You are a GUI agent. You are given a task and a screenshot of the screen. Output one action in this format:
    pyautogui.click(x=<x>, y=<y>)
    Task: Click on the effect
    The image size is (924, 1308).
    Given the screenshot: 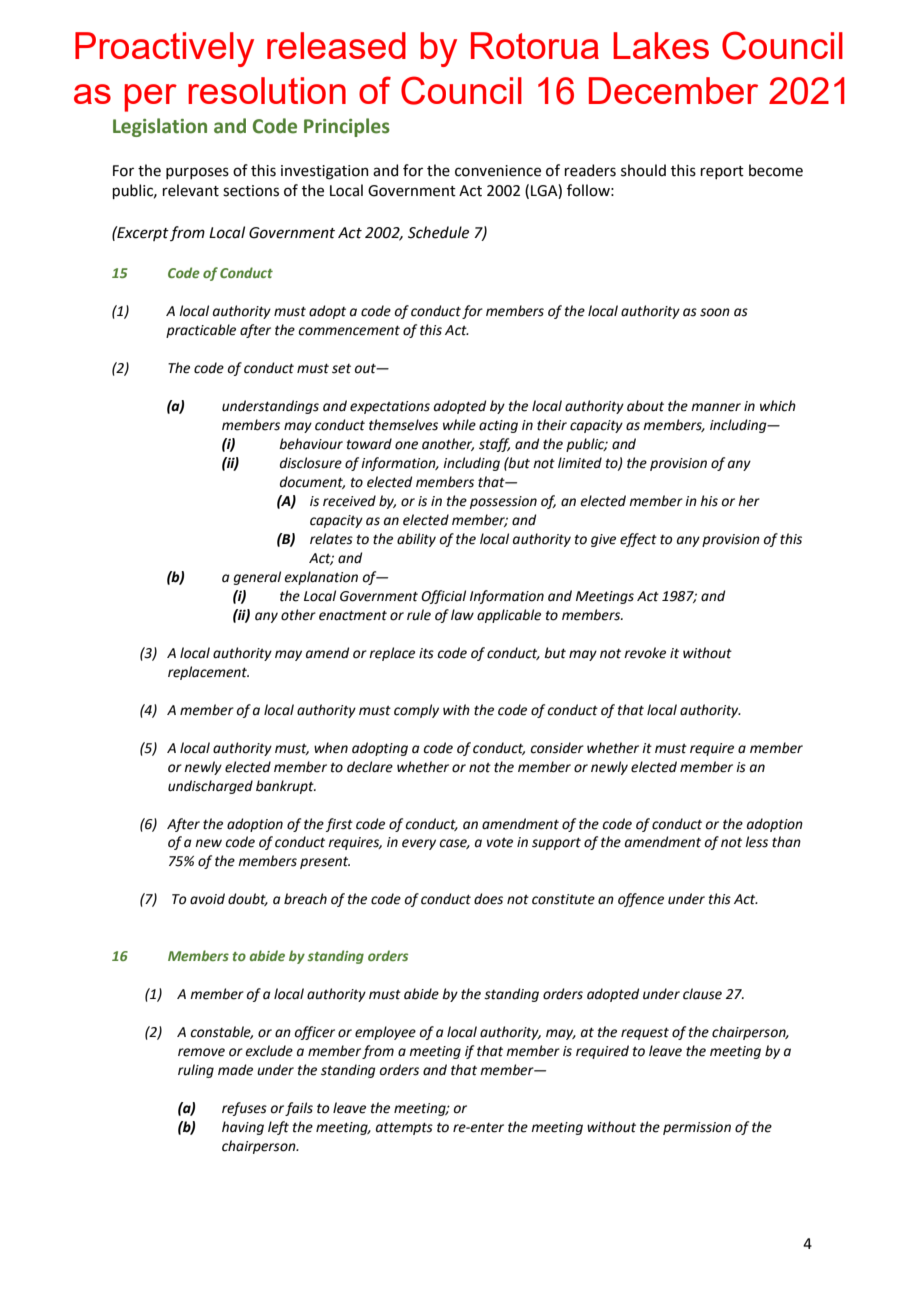 What is the action you would take?
    pyautogui.click(x=638, y=540)
